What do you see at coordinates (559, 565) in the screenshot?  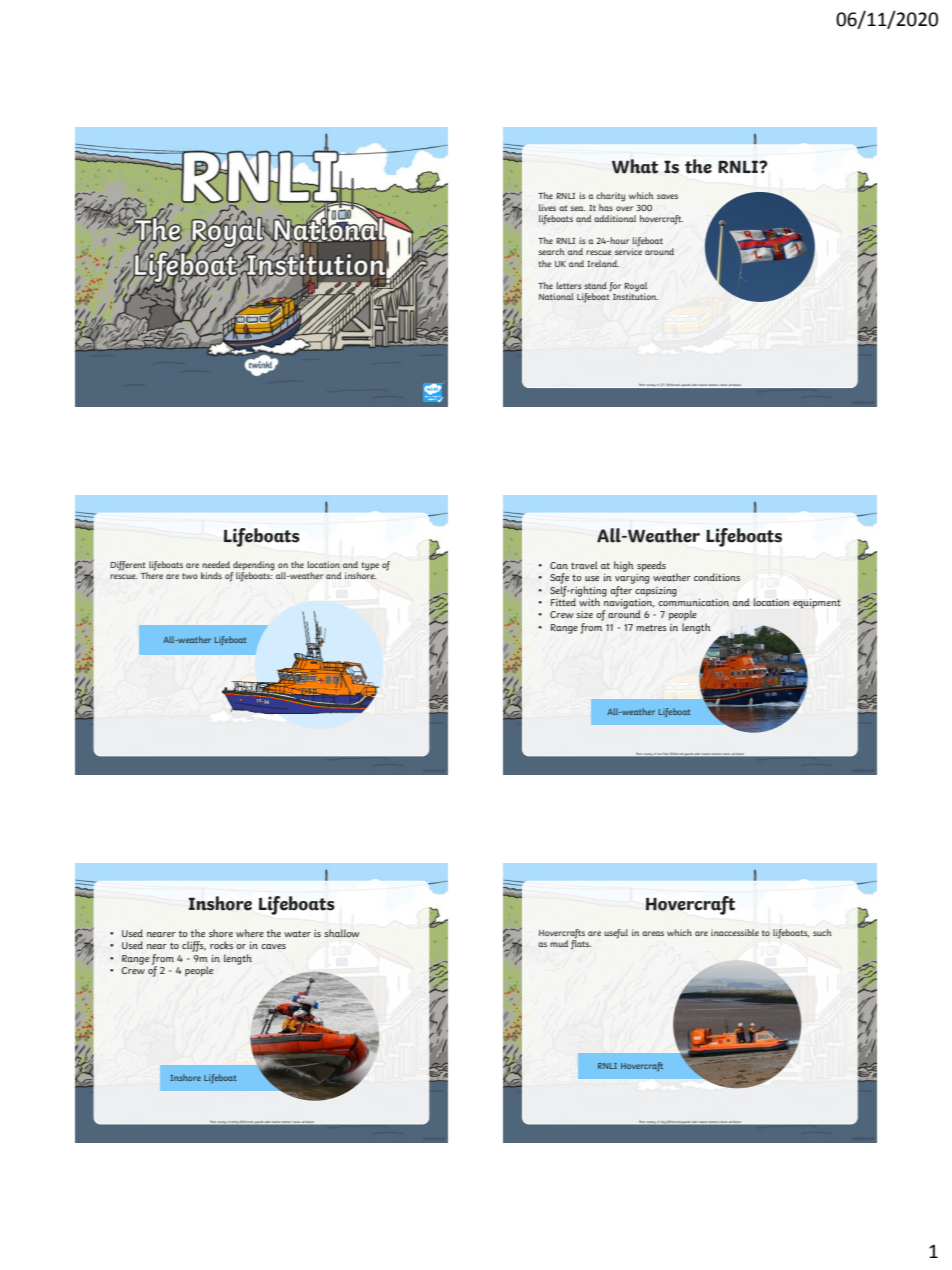 I see `Can` at bounding box center [559, 565].
